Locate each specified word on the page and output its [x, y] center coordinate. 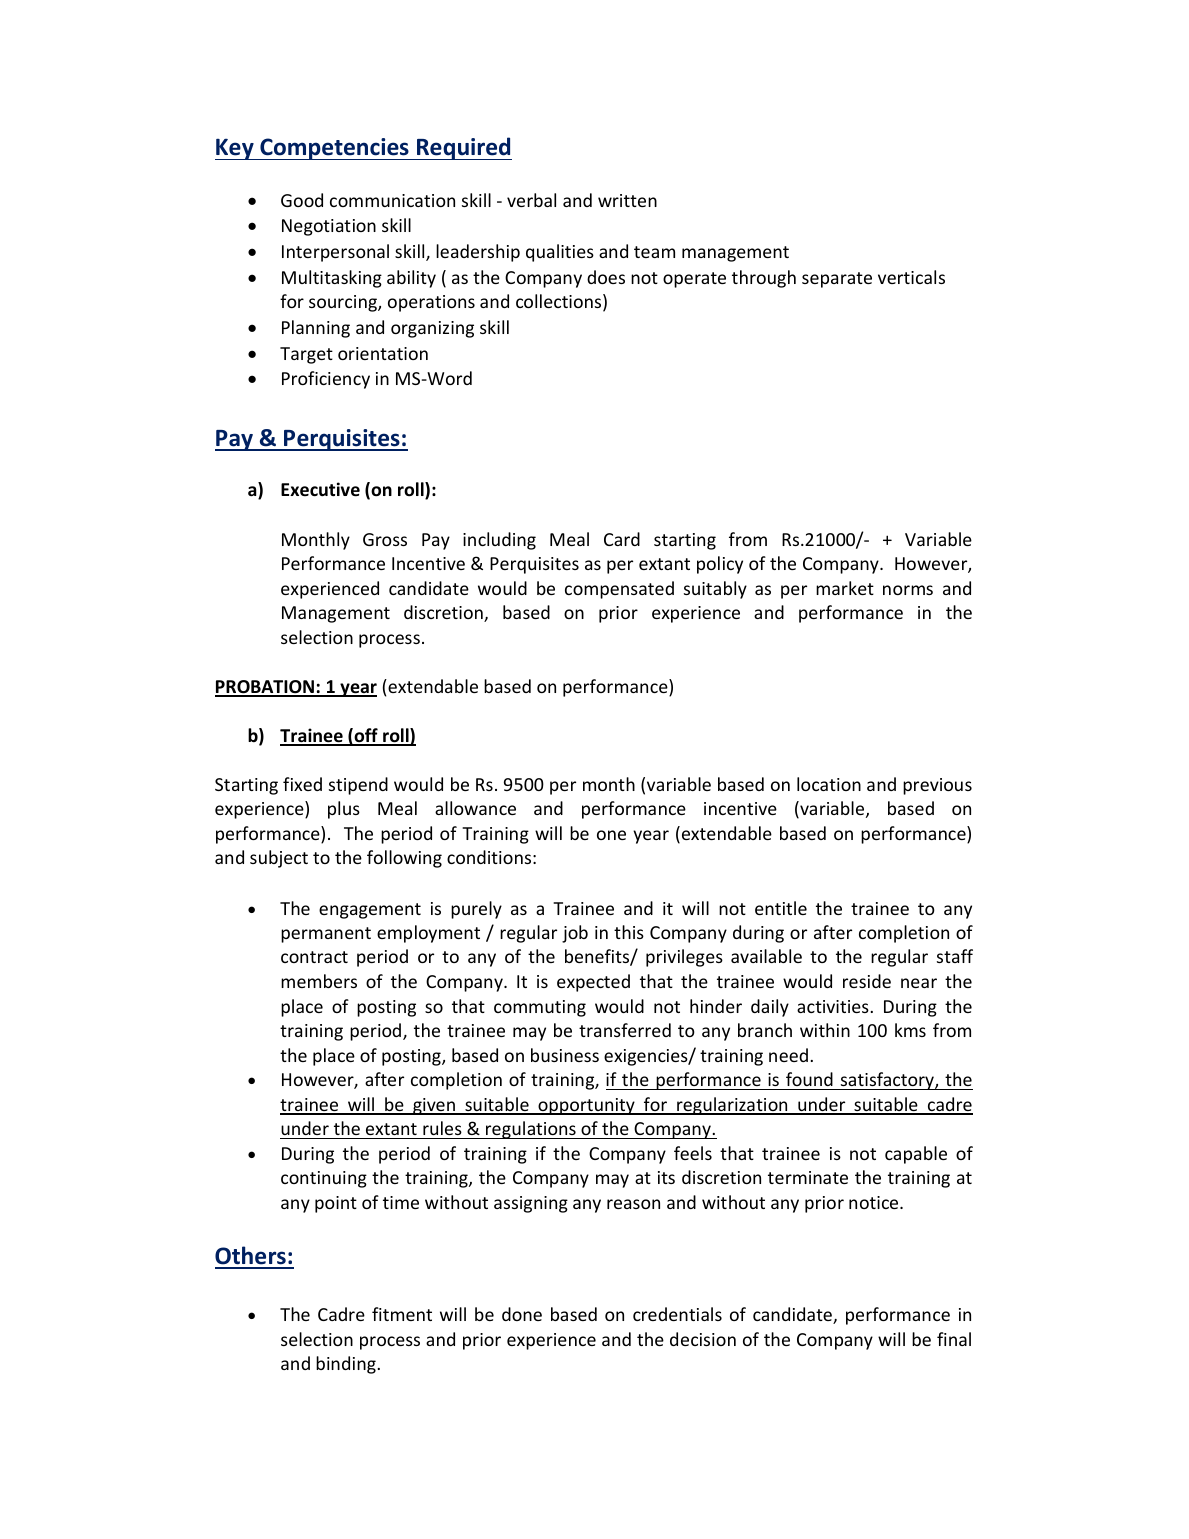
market [845, 588]
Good [302, 200]
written [627, 200]
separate [837, 280]
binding [346, 1365]
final [954, 1339]
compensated [619, 590]
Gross [385, 539]
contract [314, 957]
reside [867, 981]
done [522, 1314]
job [575, 934]
